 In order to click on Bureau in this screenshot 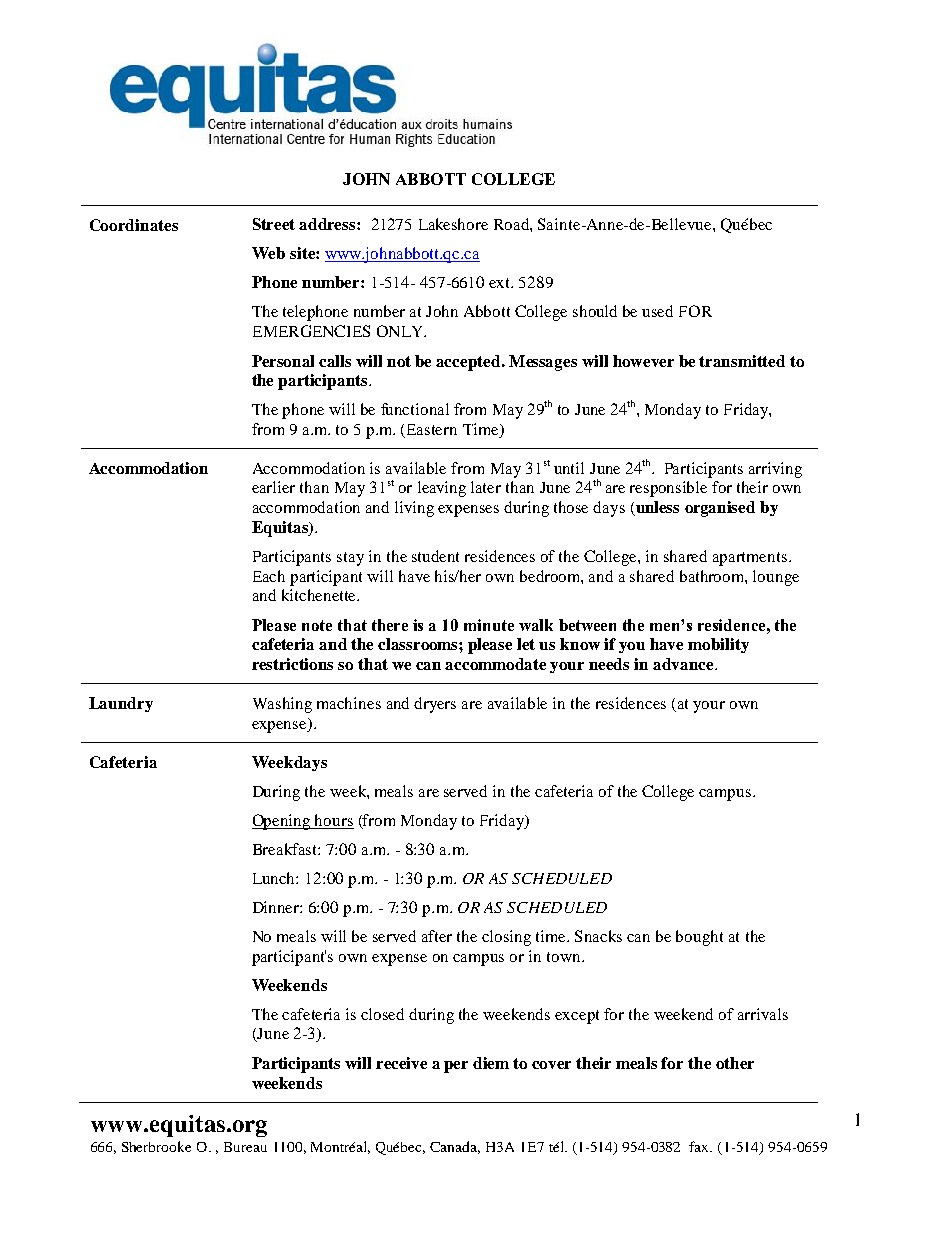, I will do `click(245, 1147)`.
